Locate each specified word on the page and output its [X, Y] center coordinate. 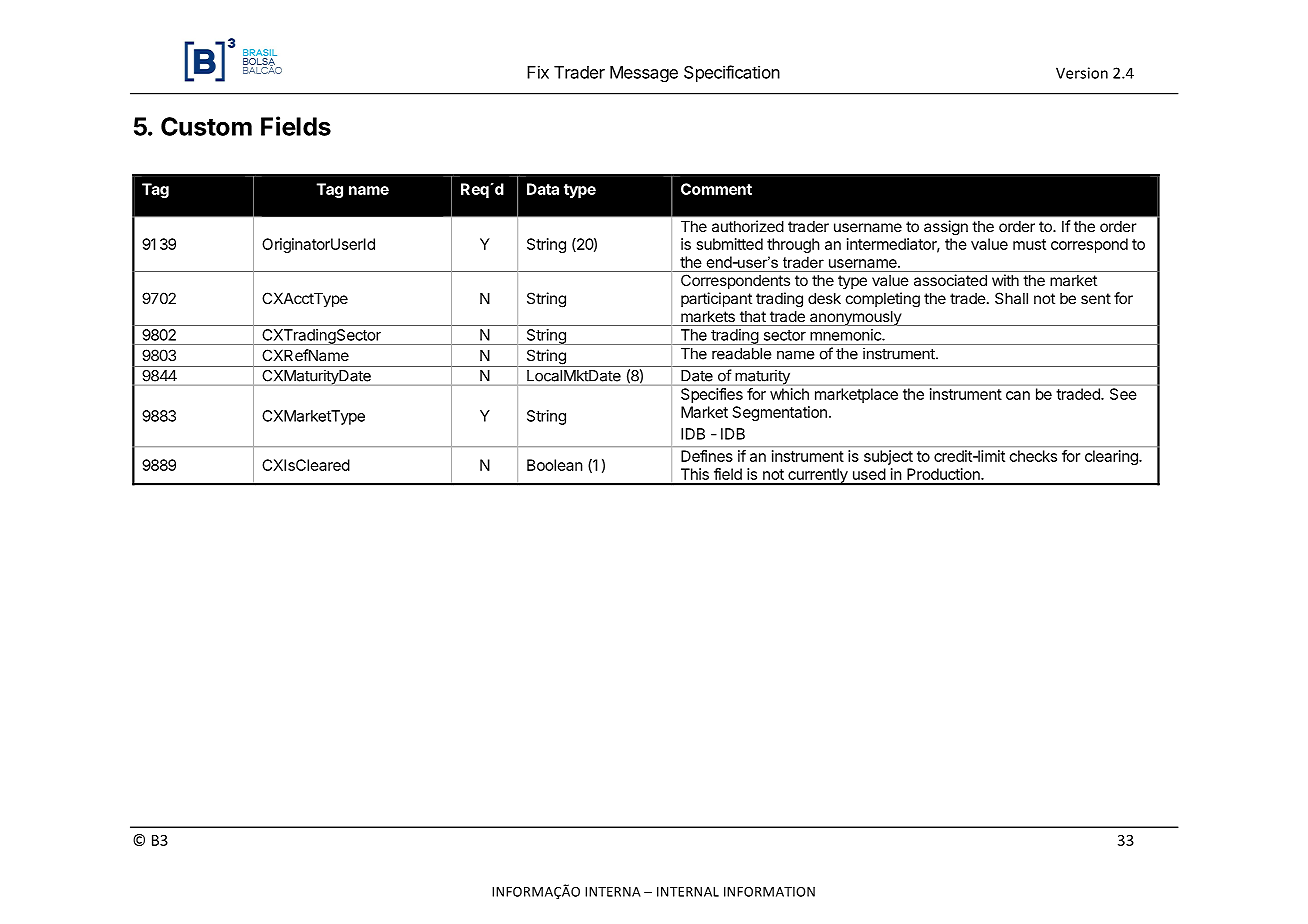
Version [1082, 73]
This [695, 474]
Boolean [555, 465]
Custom [206, 126]
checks [1033, 456]
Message [644, 74]
